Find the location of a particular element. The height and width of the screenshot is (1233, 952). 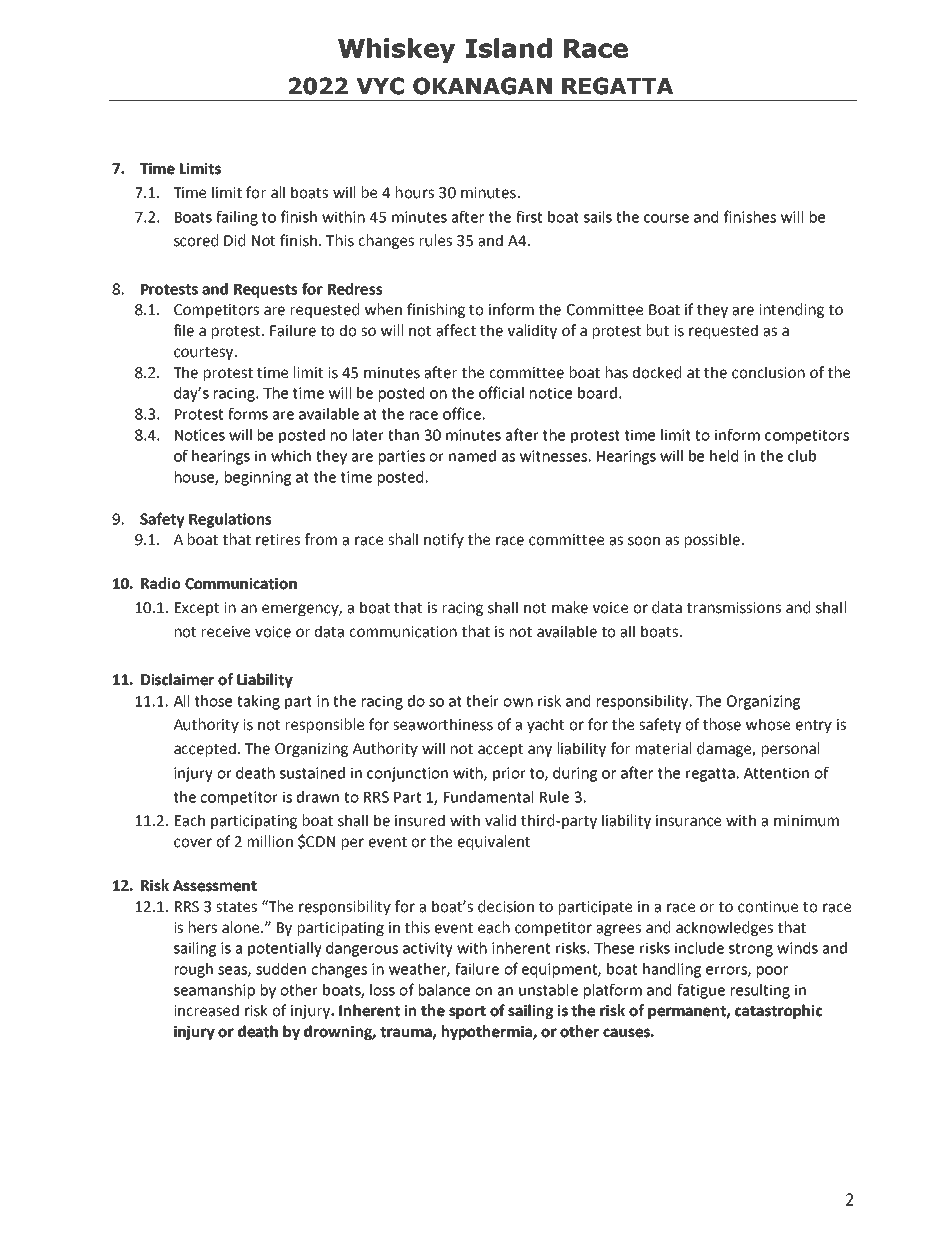

balance is located at coordinates (444, 990).
